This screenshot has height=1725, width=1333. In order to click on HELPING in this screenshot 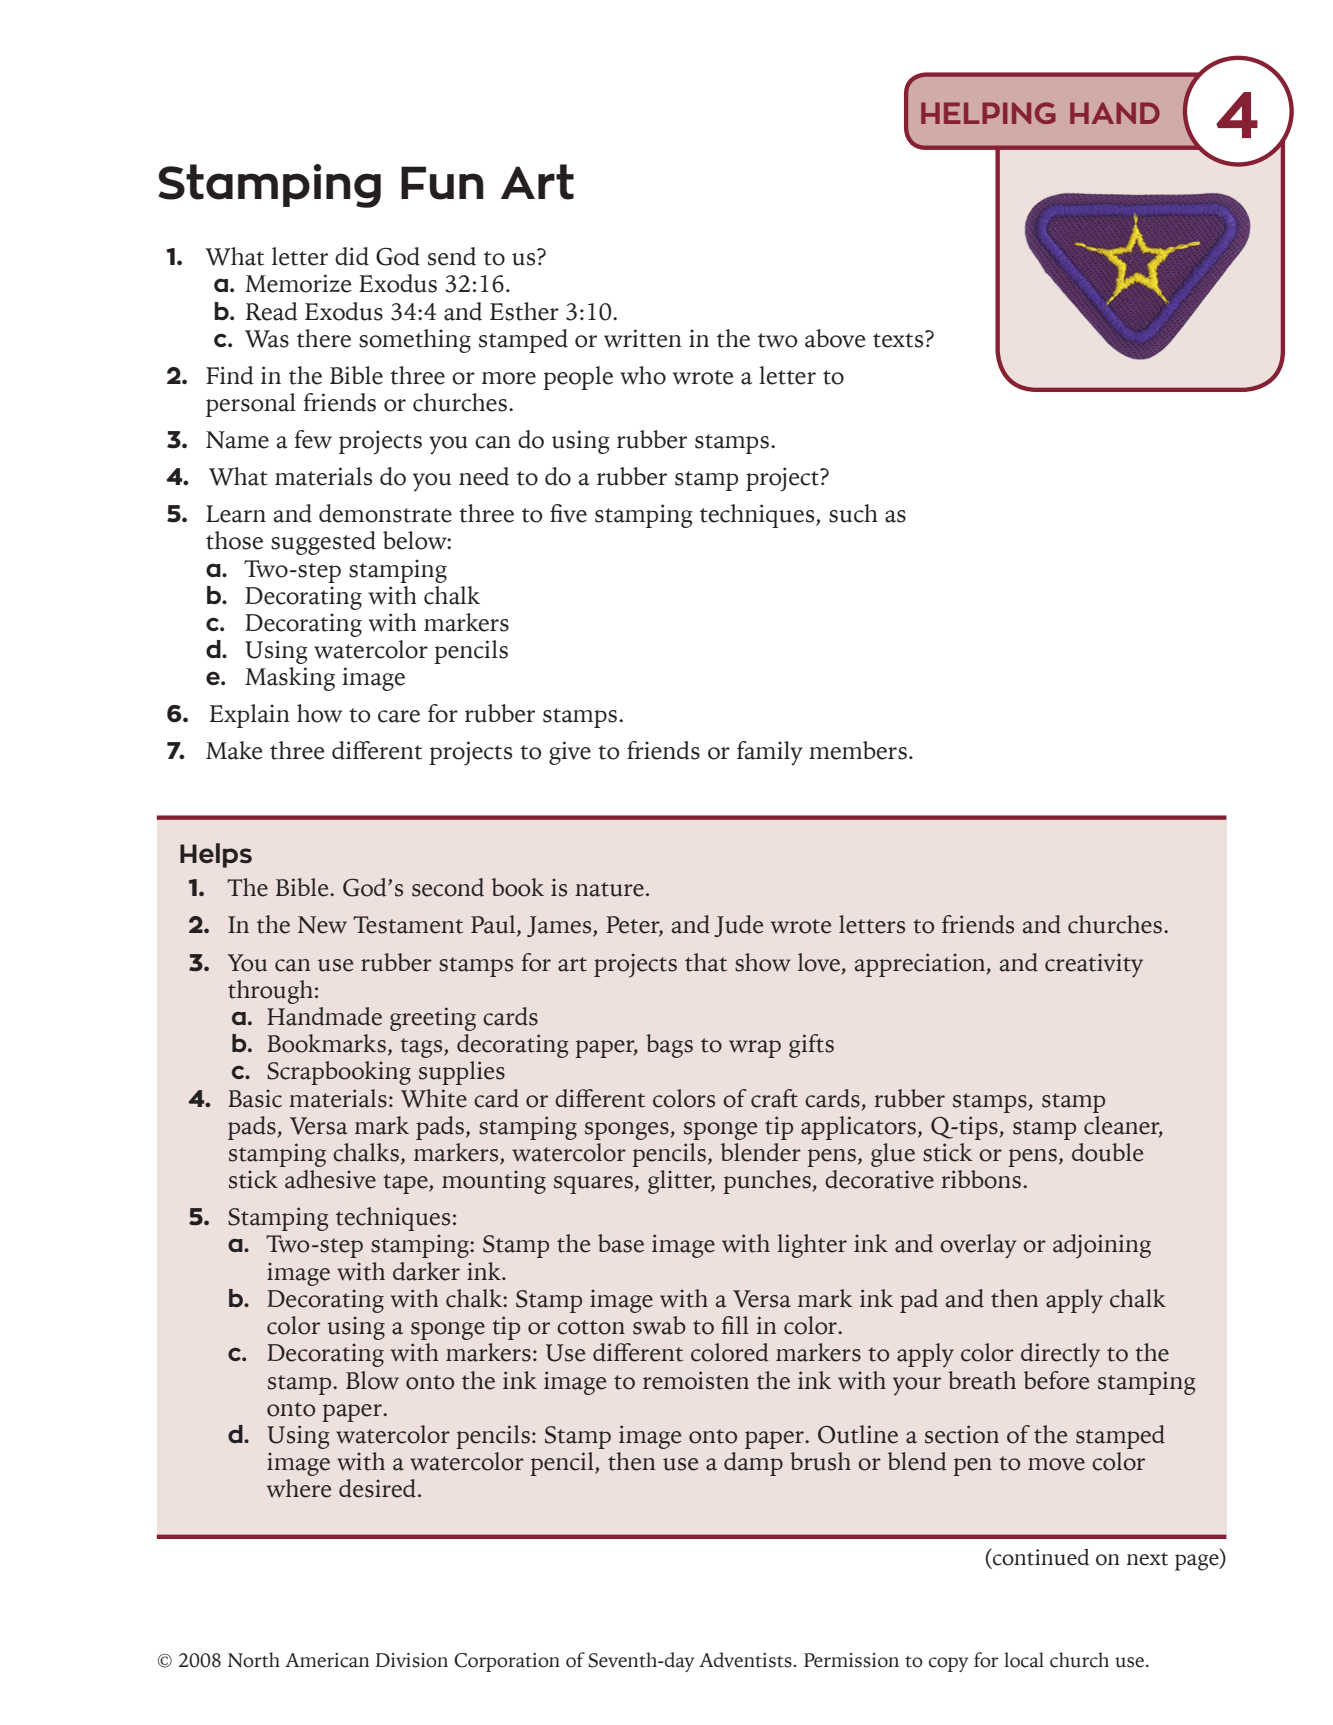, I will do `click(988, 113)`.
